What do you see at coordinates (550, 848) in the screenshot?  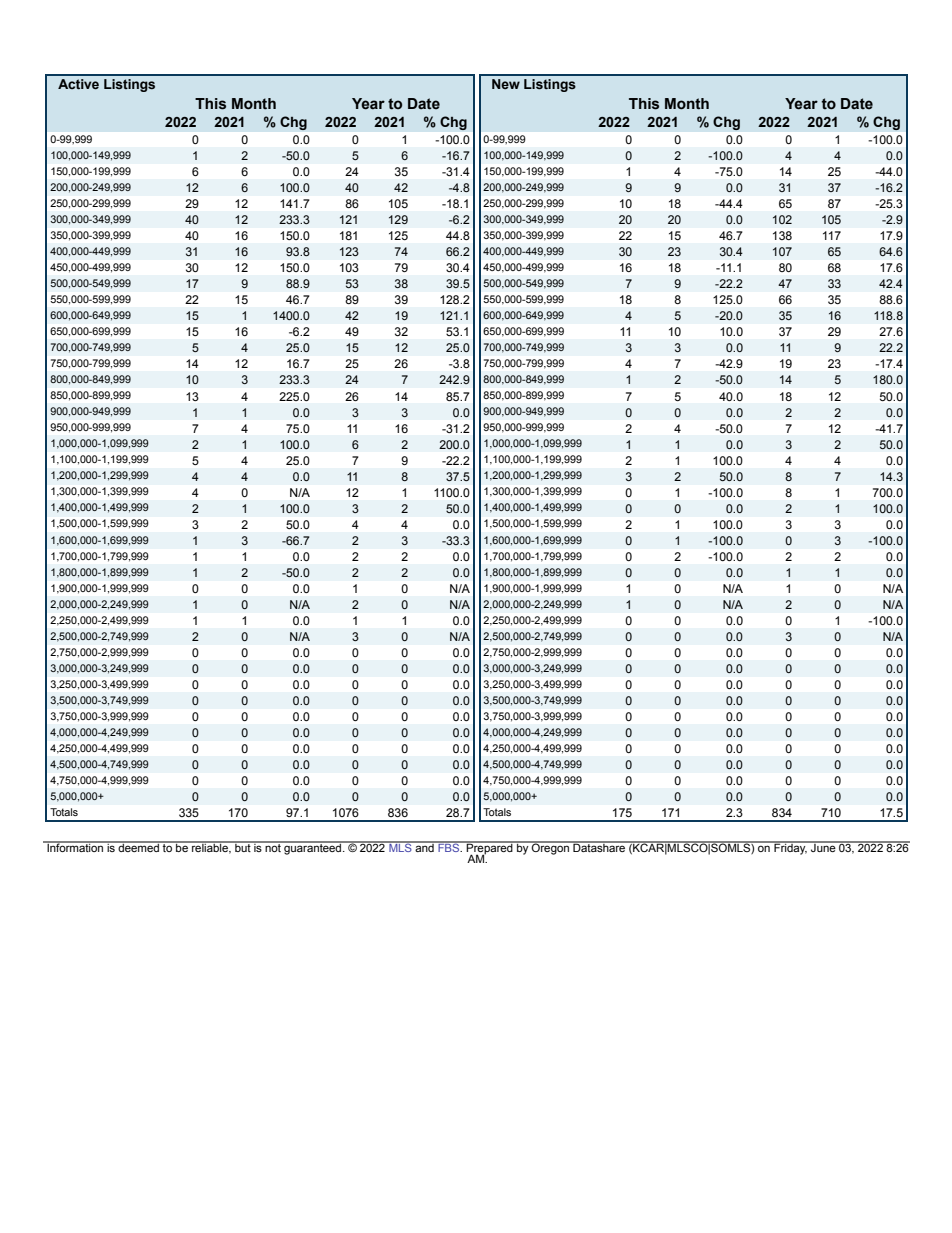 I see `Oregon` at bounding box center [550, 848].
